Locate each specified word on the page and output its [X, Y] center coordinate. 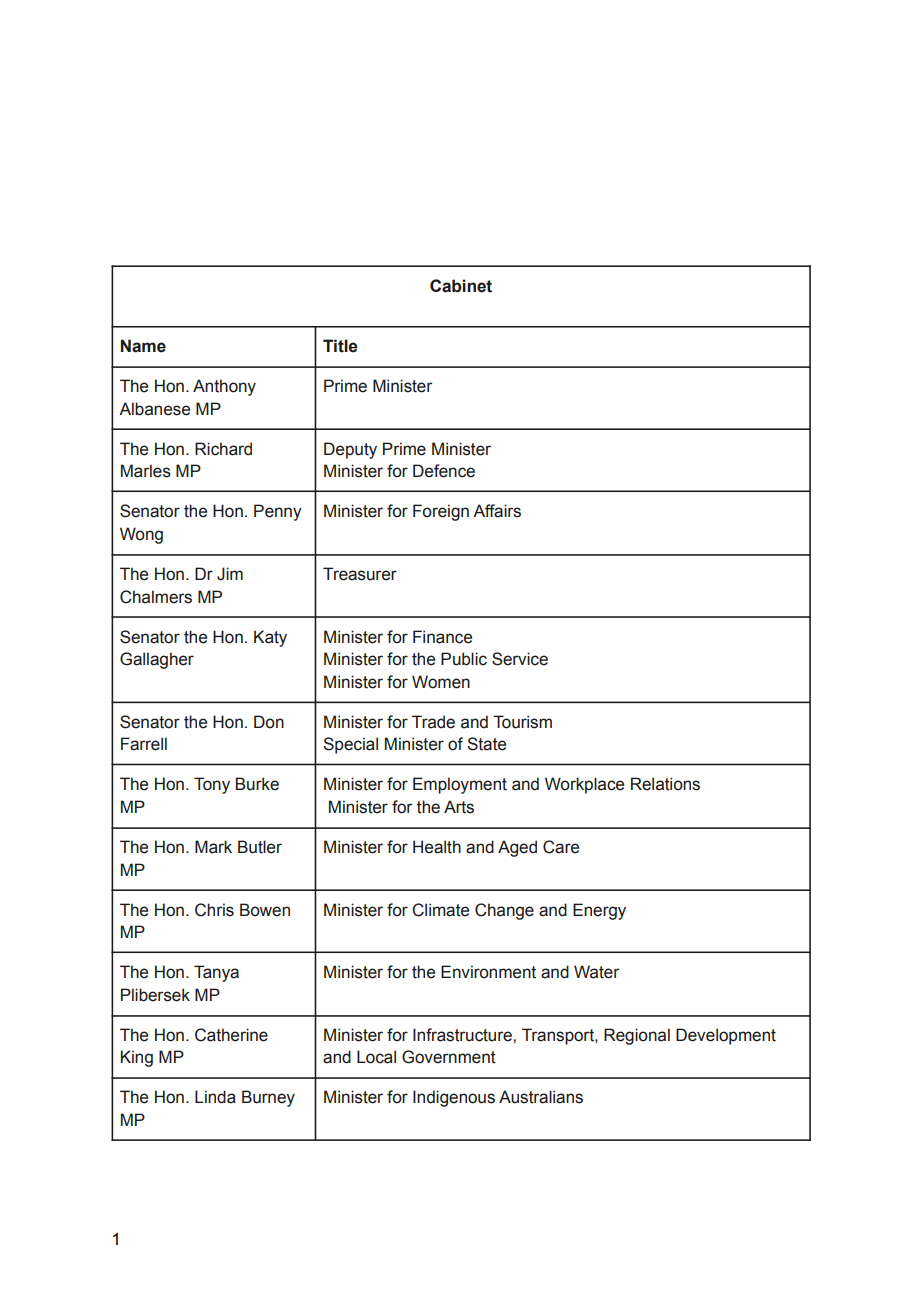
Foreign [441, 512]
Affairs [497, 511]
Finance [442, 637]
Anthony [224, 387]
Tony [212, 785]
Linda [215, 1097]
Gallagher [157, 660]
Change [504, 911]
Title [340, 346]
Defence [444, 471]
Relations [665, 784]
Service [520, 659]
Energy [599, 911]
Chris [214, 910]
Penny [278, 512]
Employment [460, 785]
